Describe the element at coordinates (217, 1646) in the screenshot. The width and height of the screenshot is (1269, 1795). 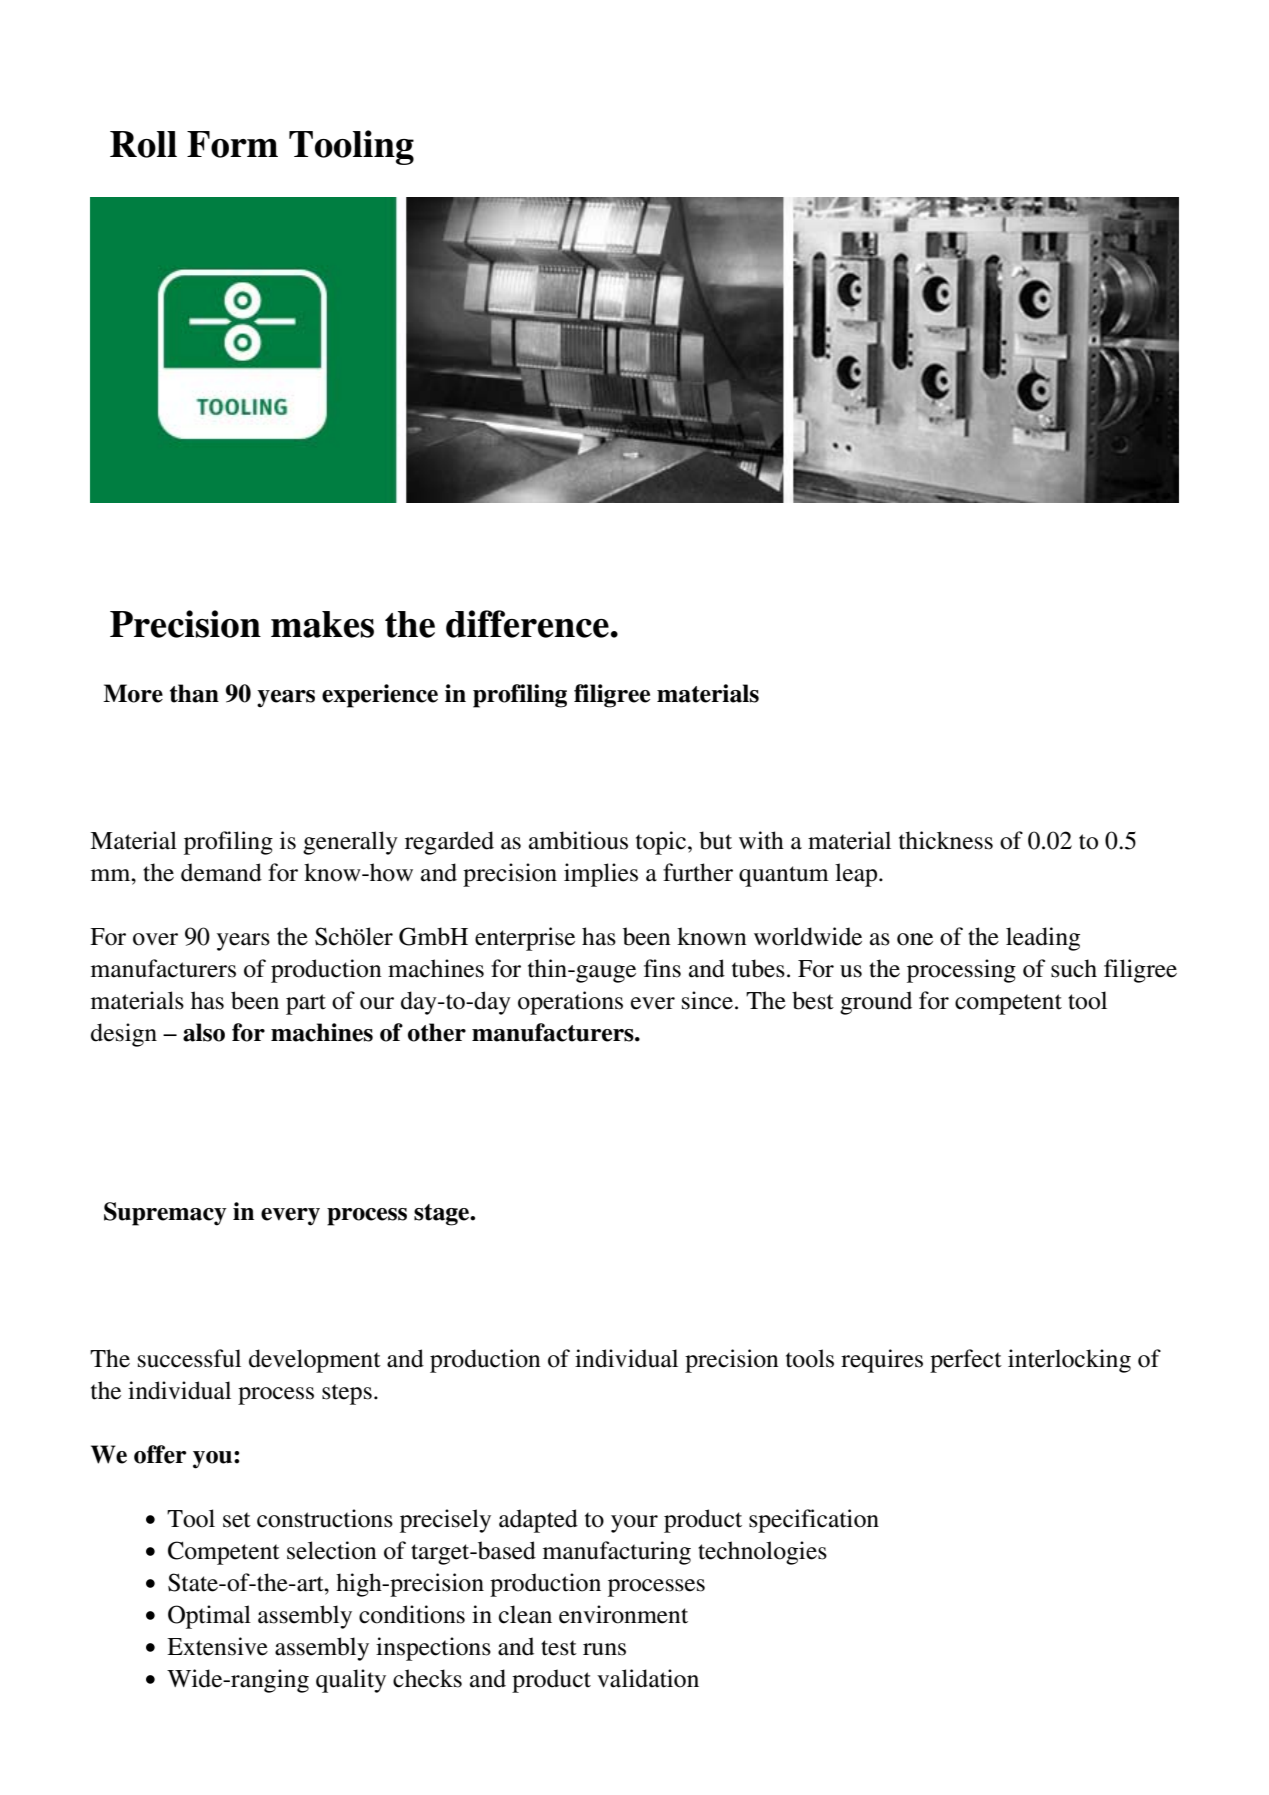
I see `Extensive` at that location.
